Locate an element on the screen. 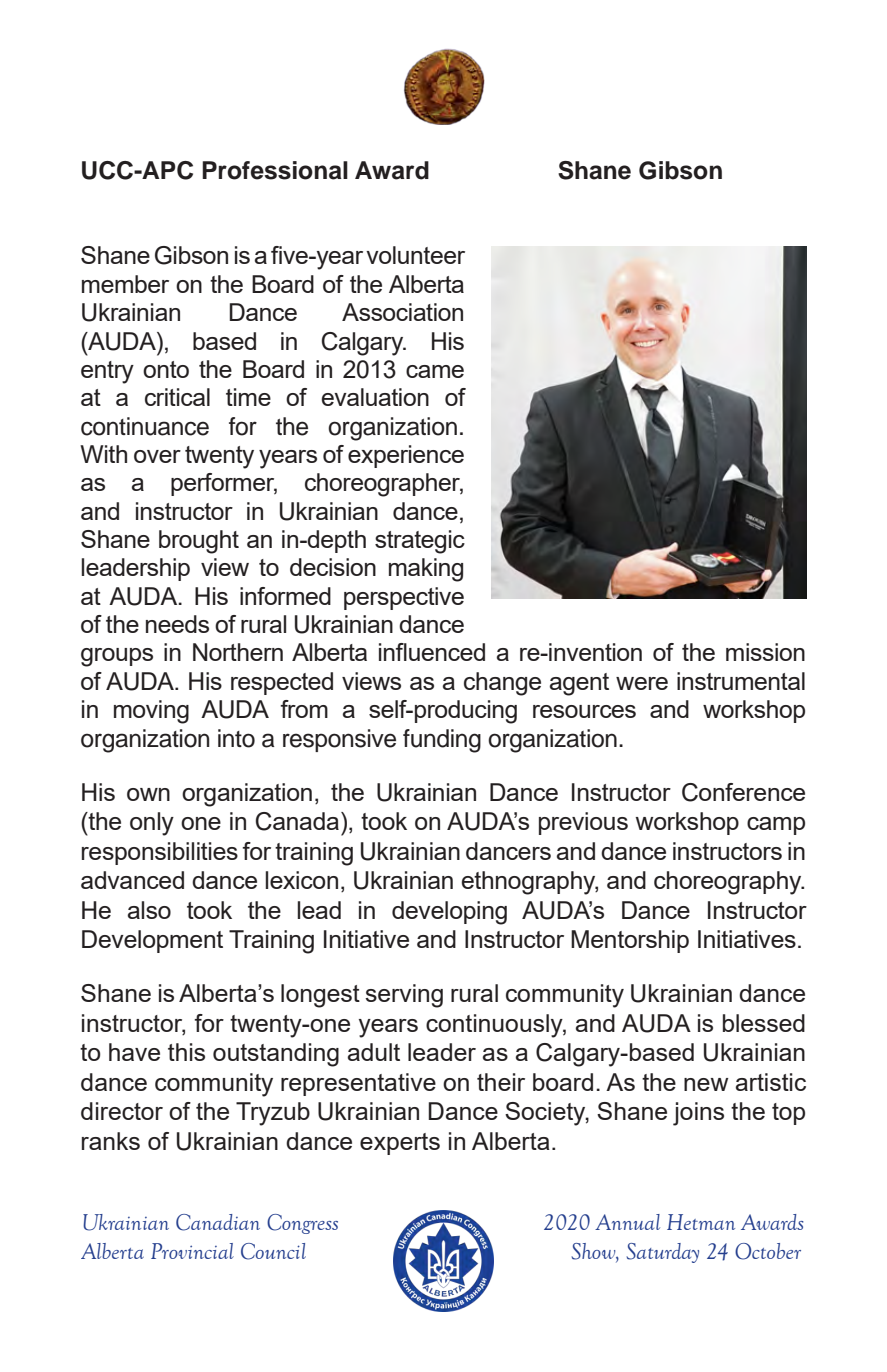 The image size is (887, 1372). serving is located at coordinates (404, 996).
